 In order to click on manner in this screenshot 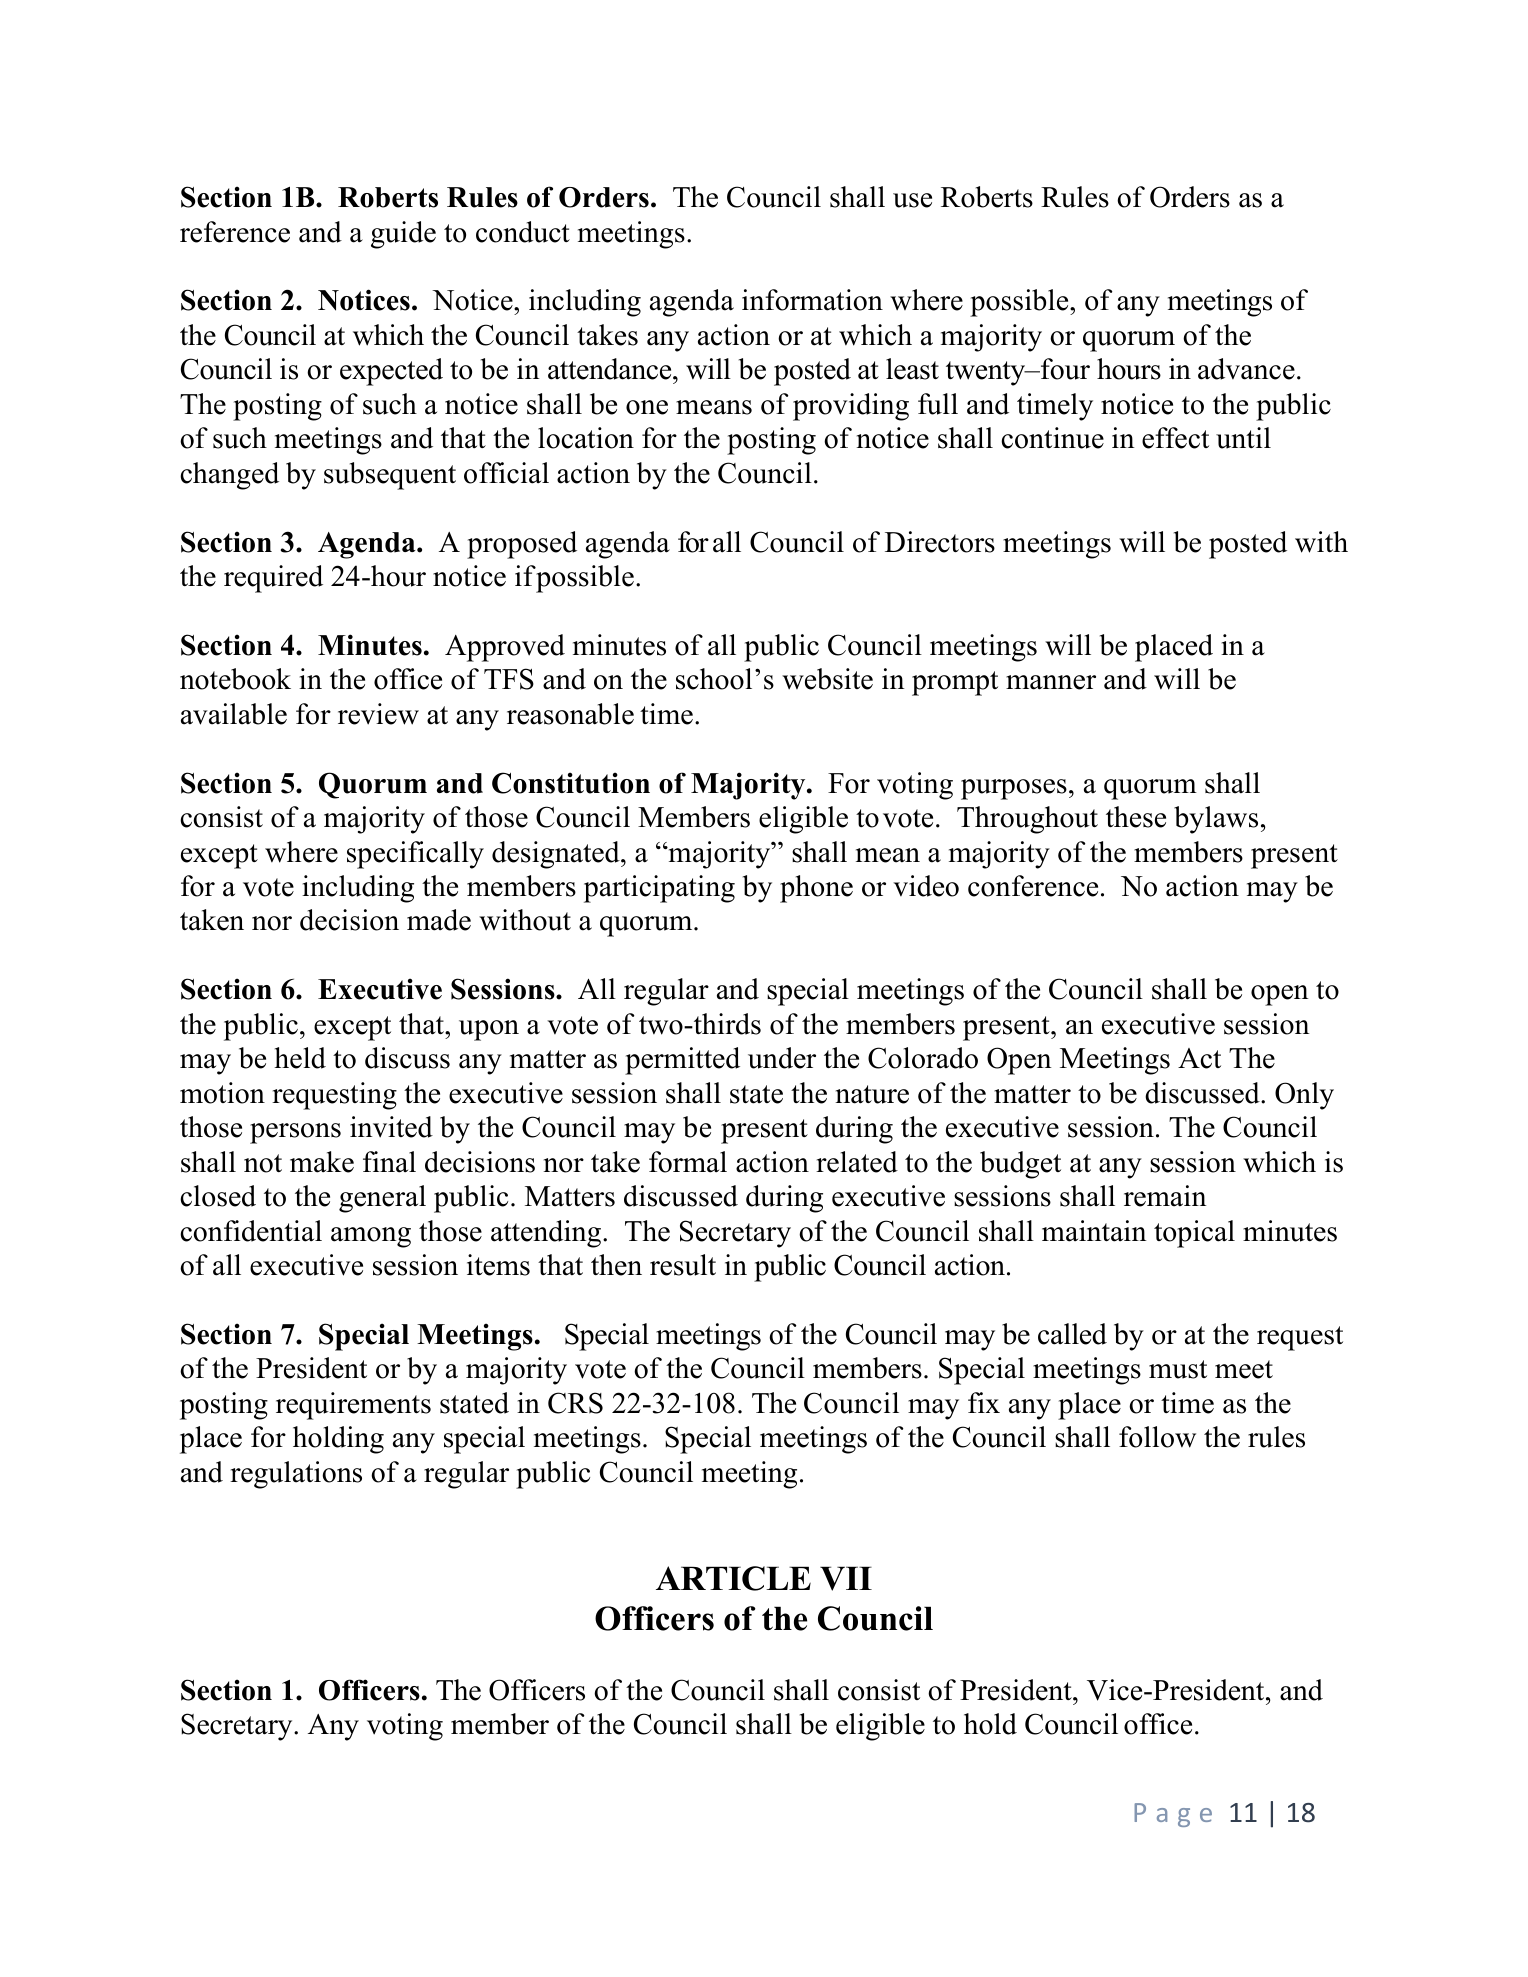, I will do `click(1051, 682)`.
